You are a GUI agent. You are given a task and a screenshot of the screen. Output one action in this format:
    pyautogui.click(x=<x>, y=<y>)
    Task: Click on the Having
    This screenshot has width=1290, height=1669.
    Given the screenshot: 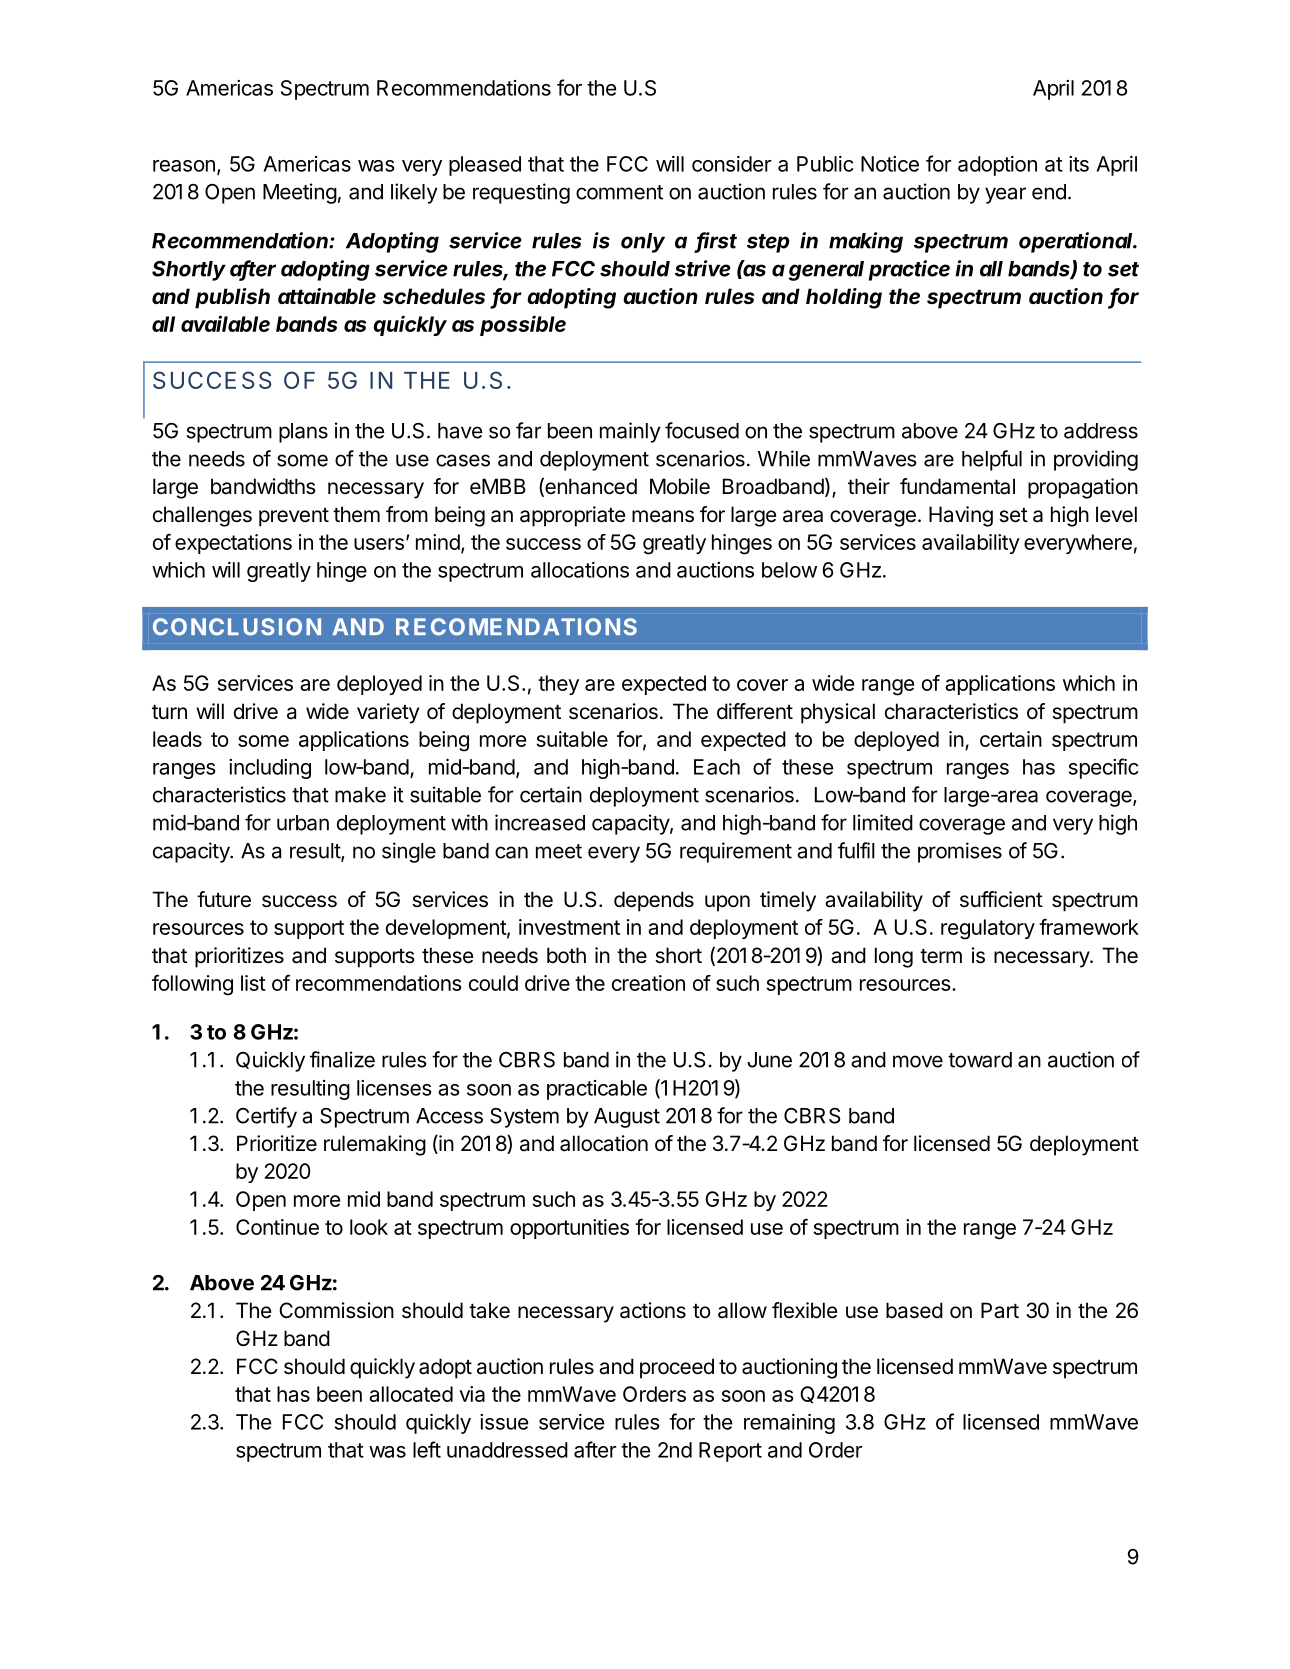 What is the action you would take?
    pyautogui.click(x=961, y=516)
